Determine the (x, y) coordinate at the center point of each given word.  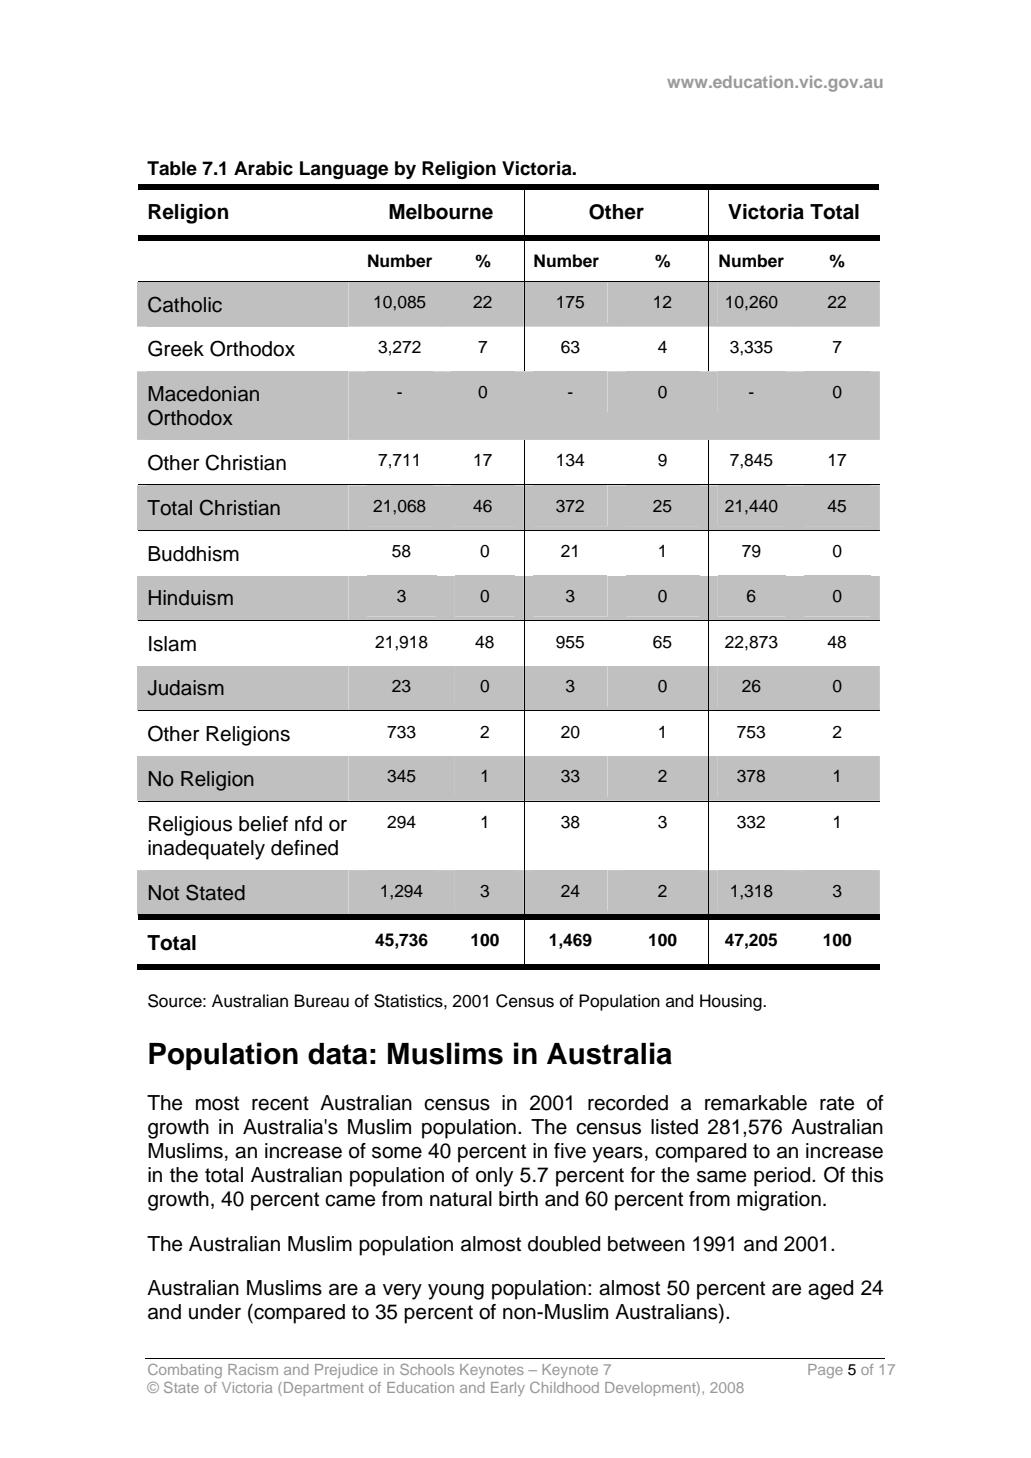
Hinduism (191, 598)
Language (344, 170)
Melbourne (441, 212)
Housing (732, 1002)
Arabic (263, 168)
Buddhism (193, 554)
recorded (628, 1103)
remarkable (756, 1103)
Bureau (322, 1001)
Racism (253, 1369)
